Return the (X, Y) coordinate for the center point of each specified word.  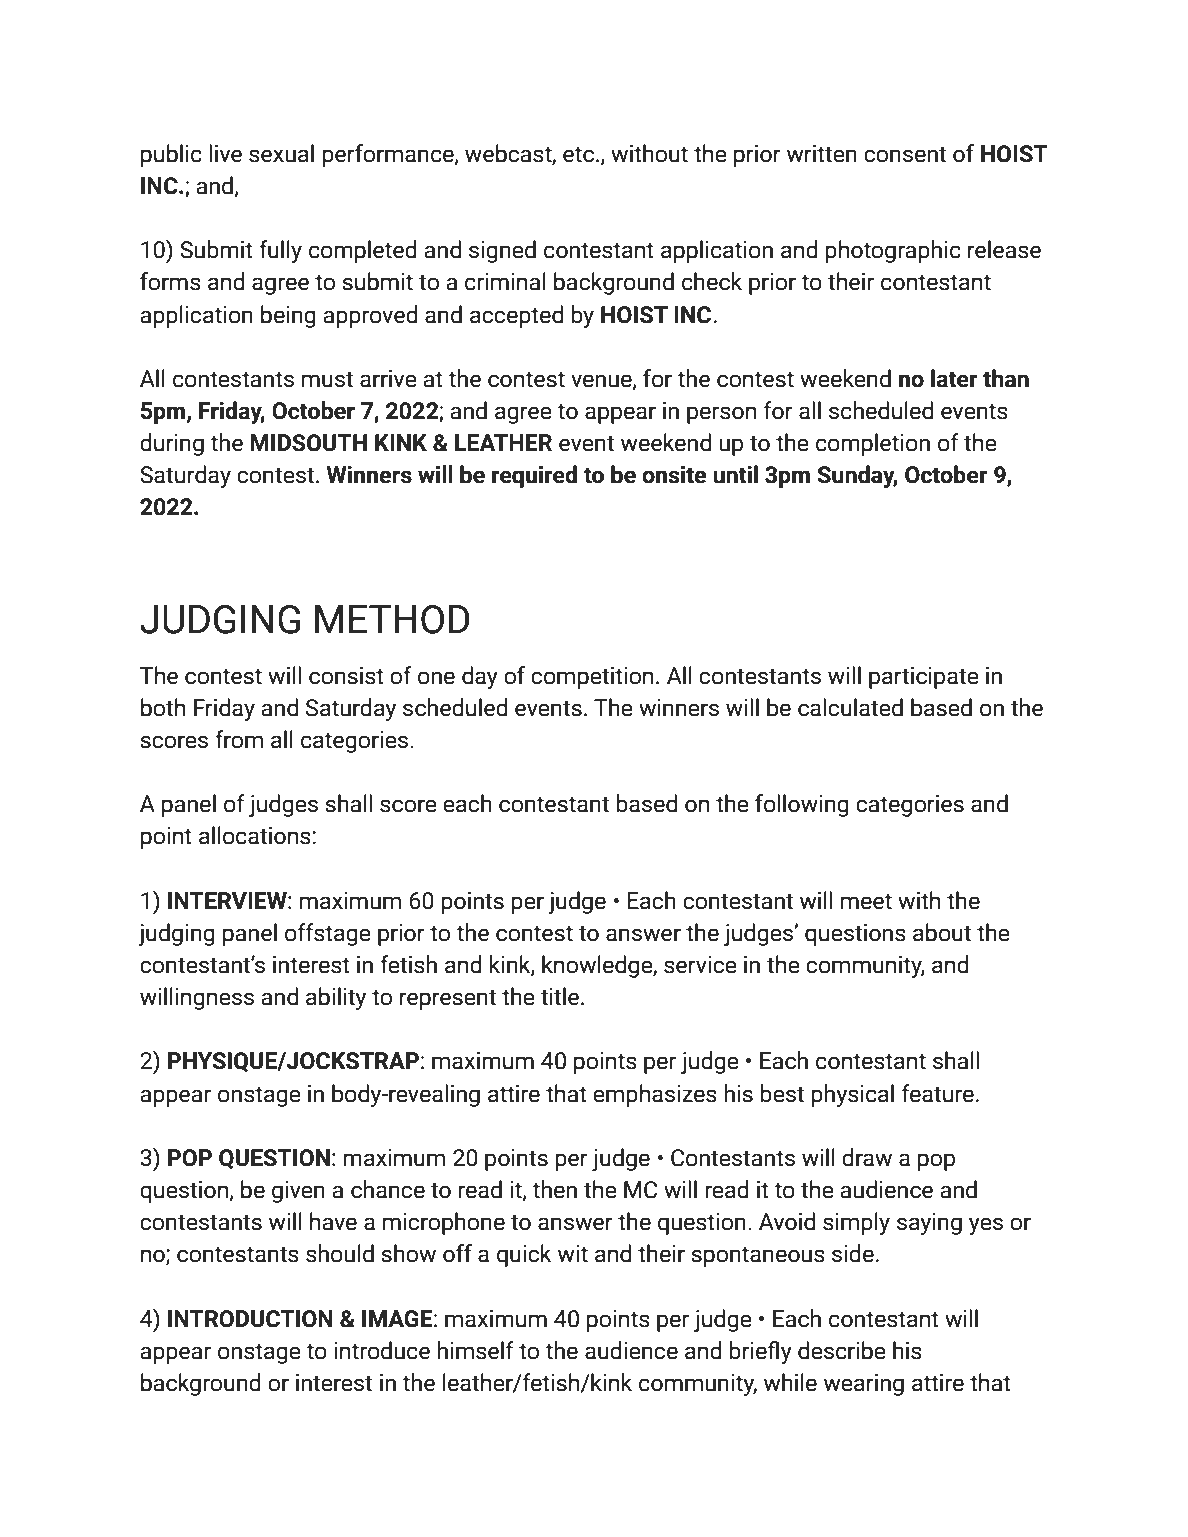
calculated (850, 707)
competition (592, 678)
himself (475, 1350)
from (239, 739)
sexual (281, 153)
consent (905, 154)
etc (578, 154)
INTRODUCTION (250, 1319)
